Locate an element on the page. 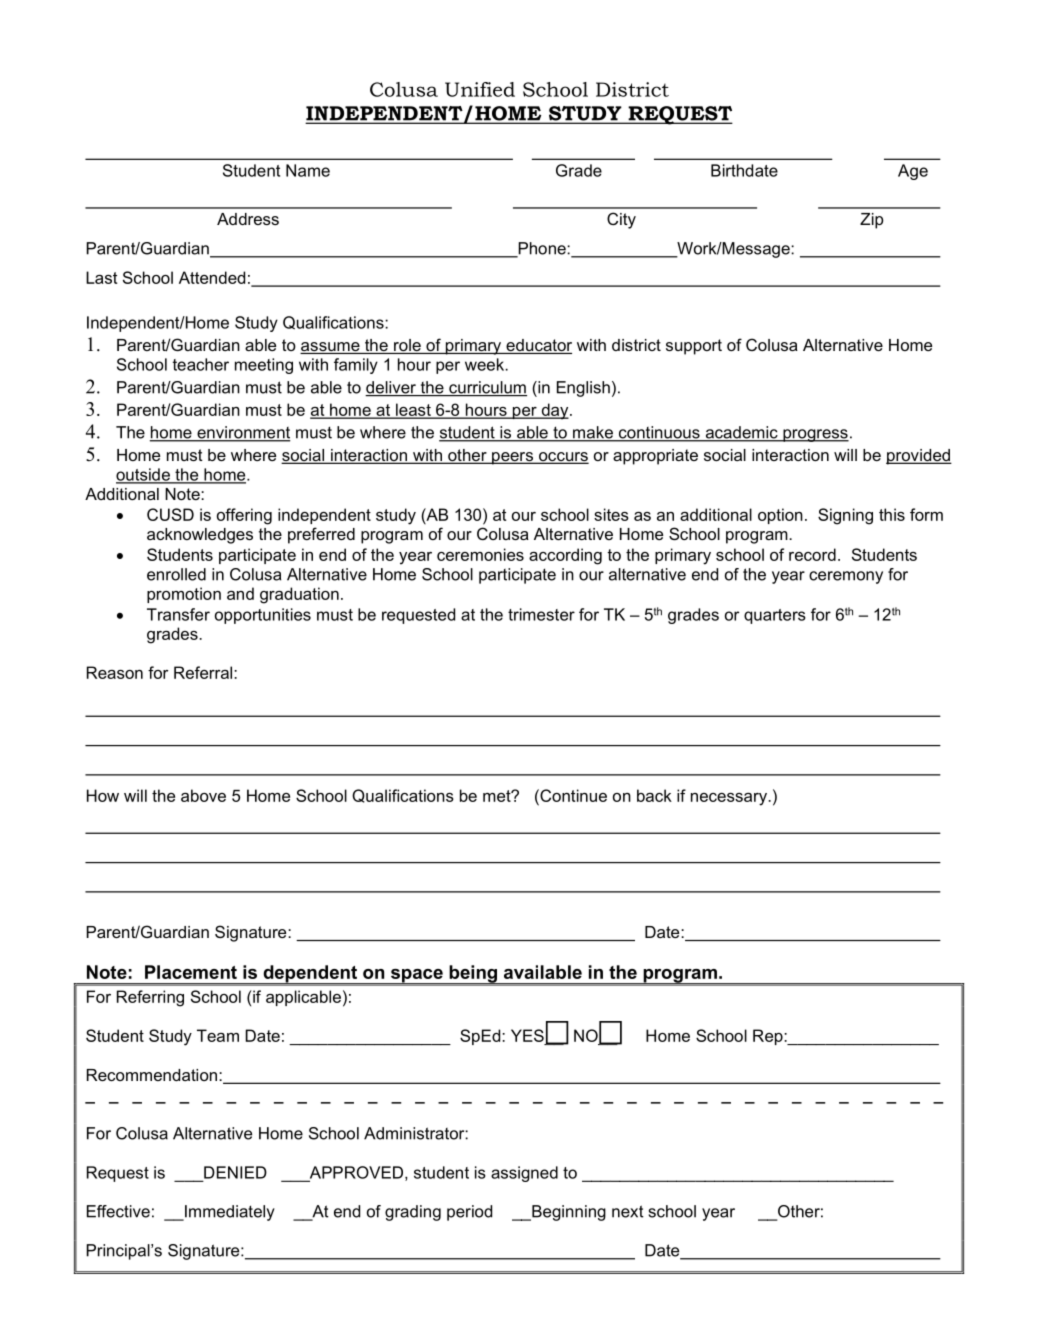  Name is located at coordinates (308, 170).
